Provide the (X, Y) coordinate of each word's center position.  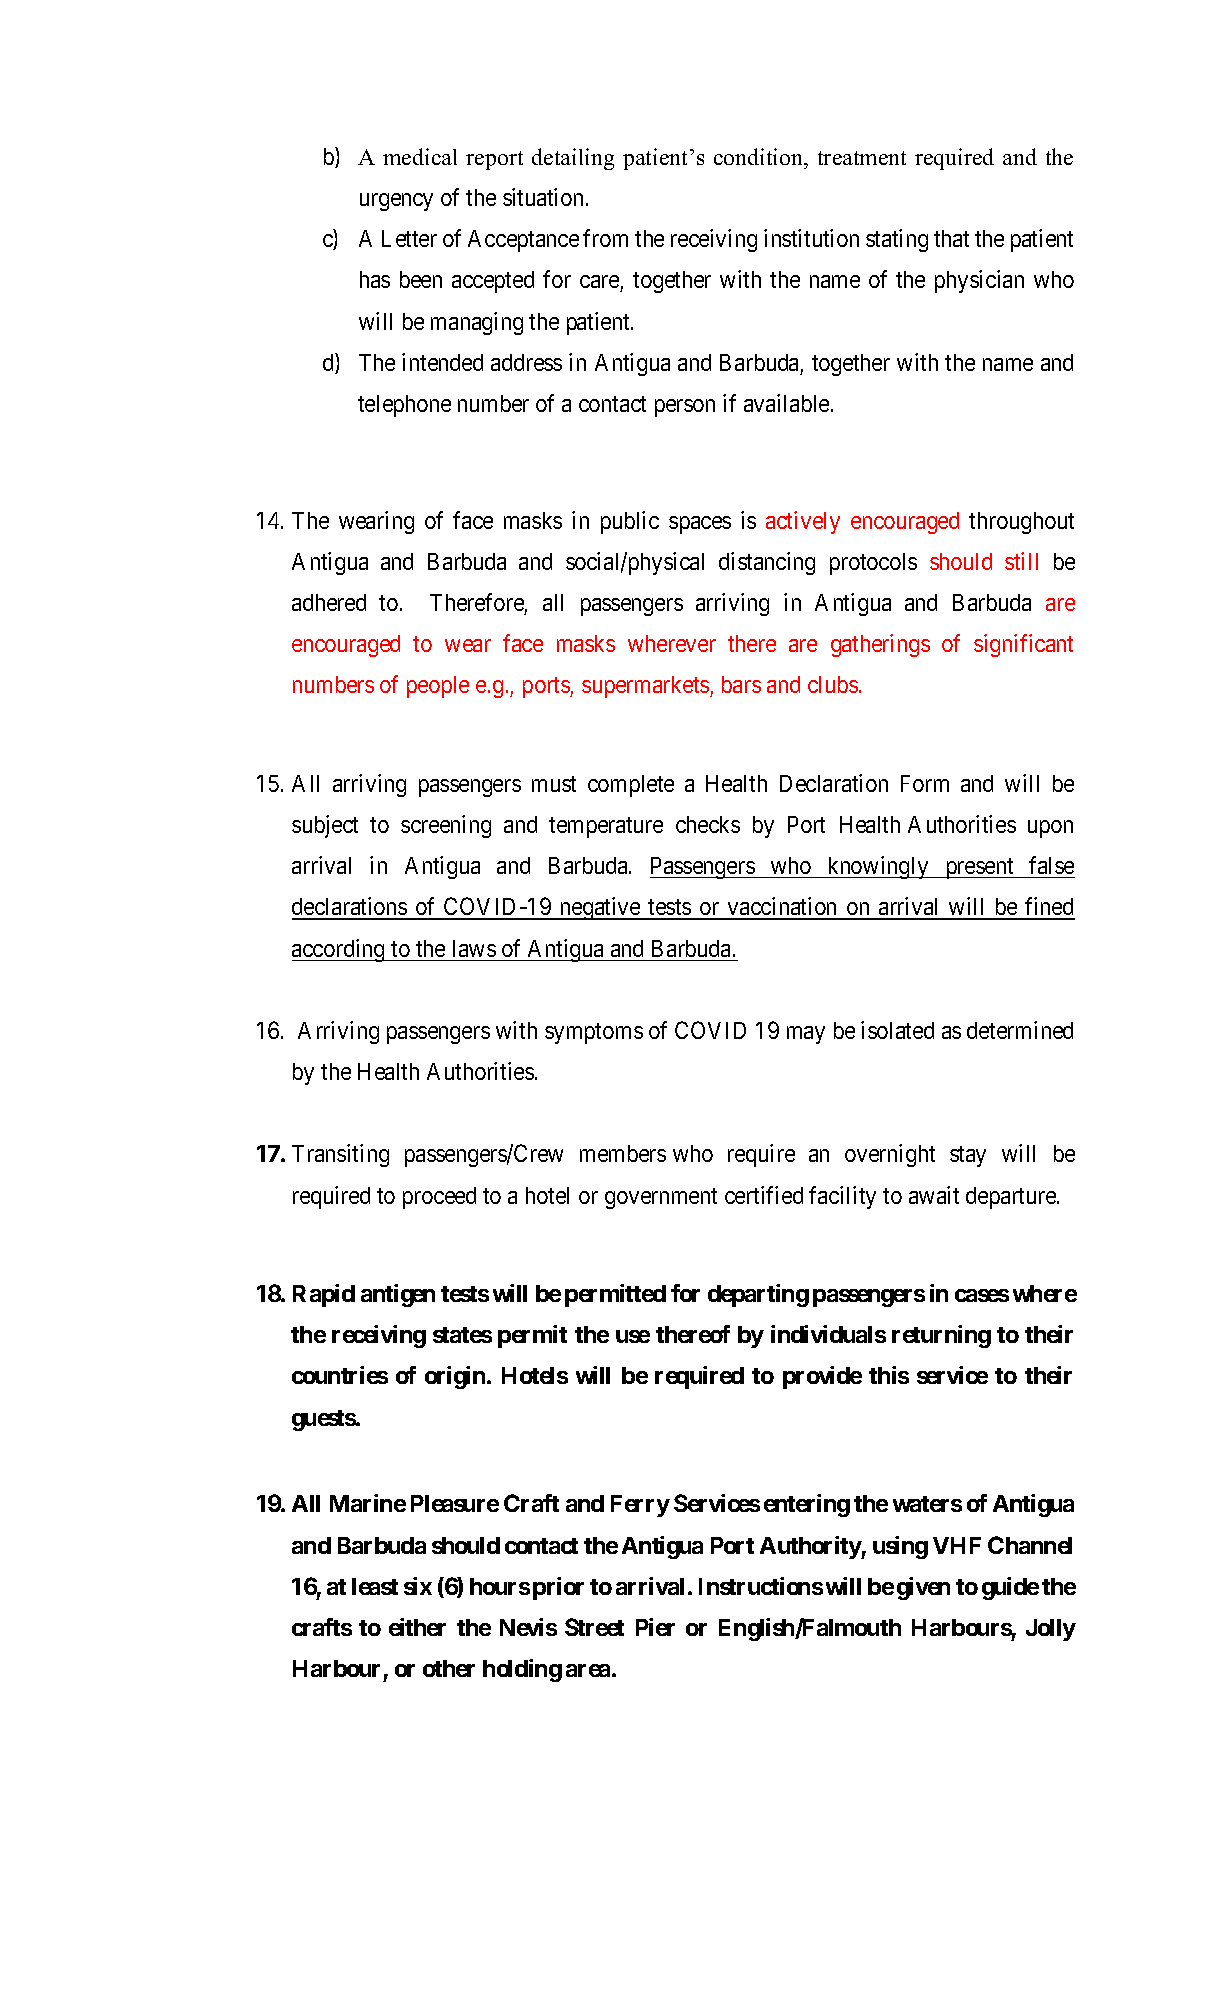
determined (1020, 1030)
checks (708, 824)
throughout (1021, 523)
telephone (404, 406)
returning (941, 1336)
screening (446, 826)
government (661, 1198)
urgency (396, 202)
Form (925, 783)
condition (760, 156)
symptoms (594, 1033)
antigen (398, 1295)
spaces (700, 525)
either (417, 1627)
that (951, 238)
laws (474, 948)
